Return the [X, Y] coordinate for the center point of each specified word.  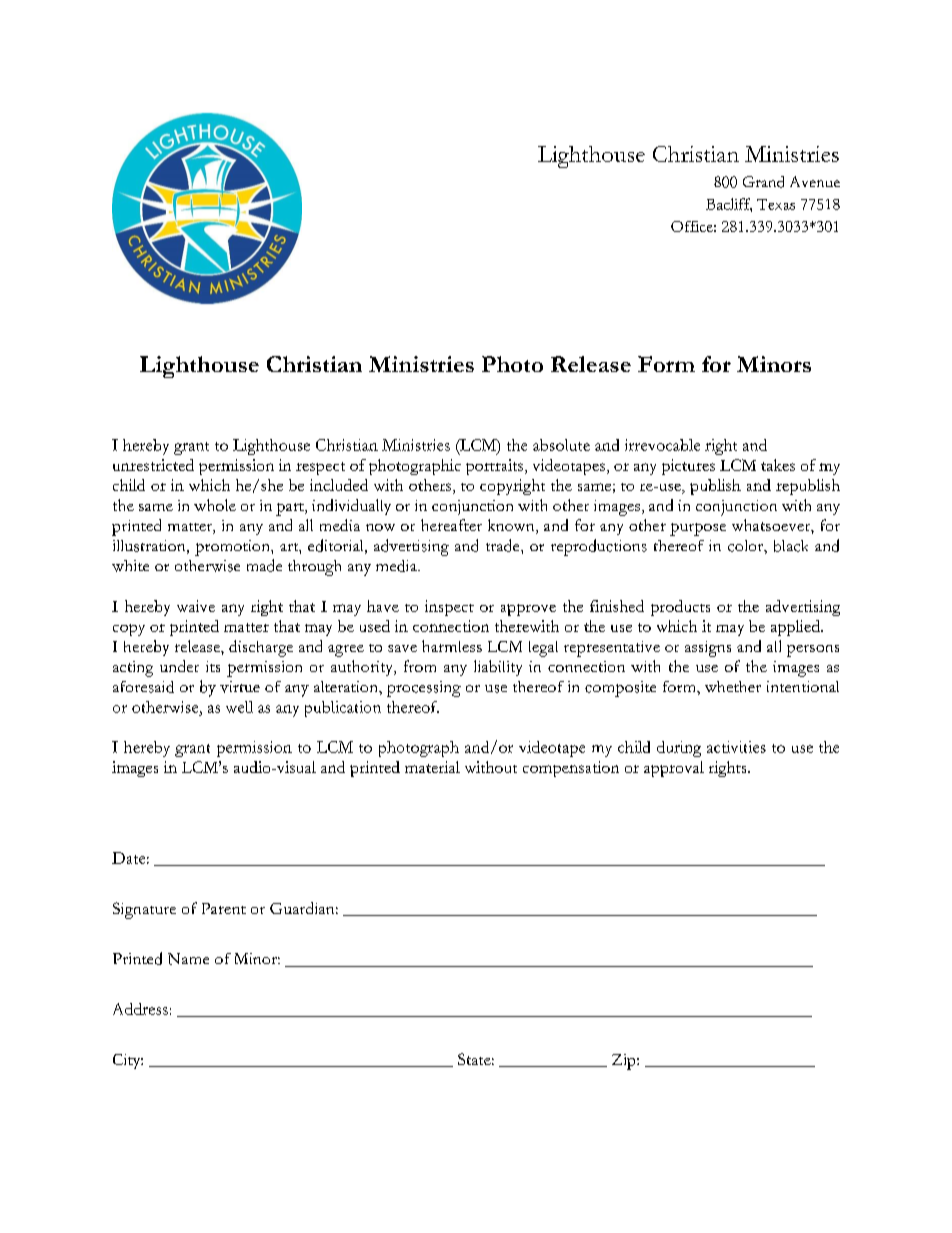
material [432, 767]
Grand [763, 182]
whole [215, 505]
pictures [688, 467]
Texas [776, 204]
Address [140, 1009]
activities [736, 747]
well [239, 707]
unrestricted [153, 465]
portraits [496, 467]
